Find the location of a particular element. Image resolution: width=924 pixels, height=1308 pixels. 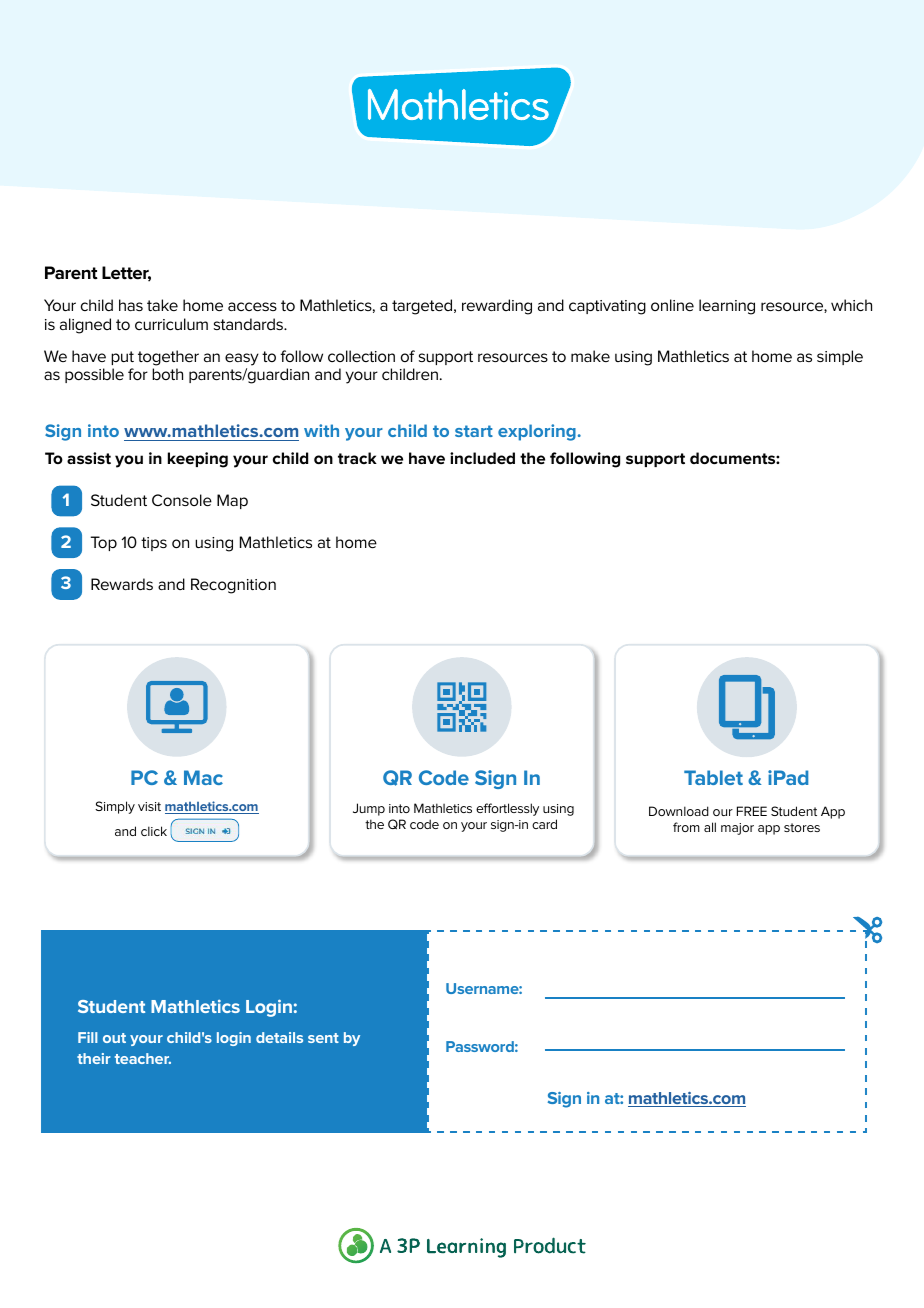

learning is located at coordinates (727, 307).
